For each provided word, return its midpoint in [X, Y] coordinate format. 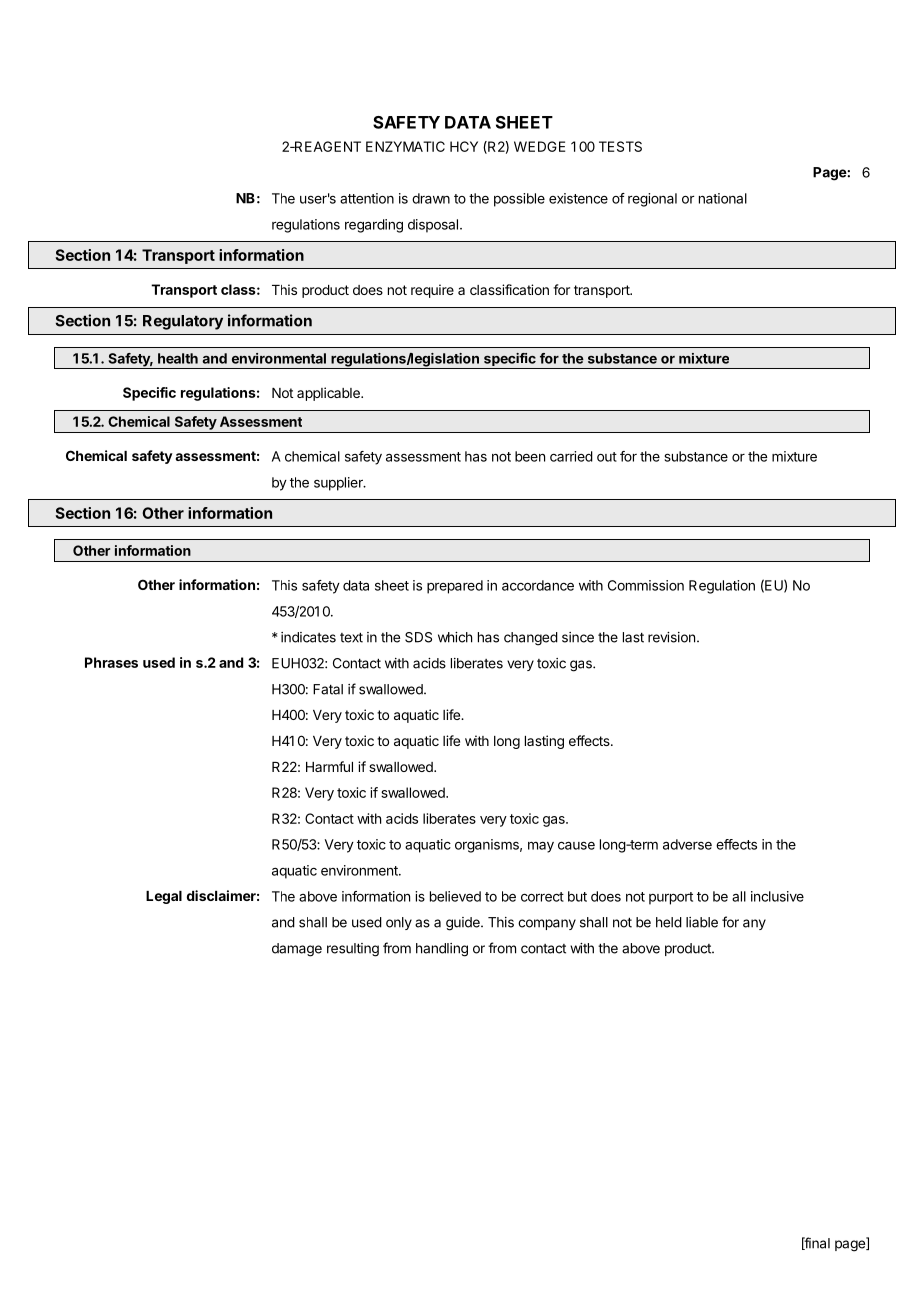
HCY [464, 146]
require [432, 291]
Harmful [329, 766]
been [530, 456]
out [607, 457]
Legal [164, 897]
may [541, 847]
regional [652, 200]
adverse [687, 844]
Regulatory [183, 322]
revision [671, 637]
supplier [339, 484]
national [723, 198]
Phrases [111, 662]
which [455, 637]
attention [367, 198]
